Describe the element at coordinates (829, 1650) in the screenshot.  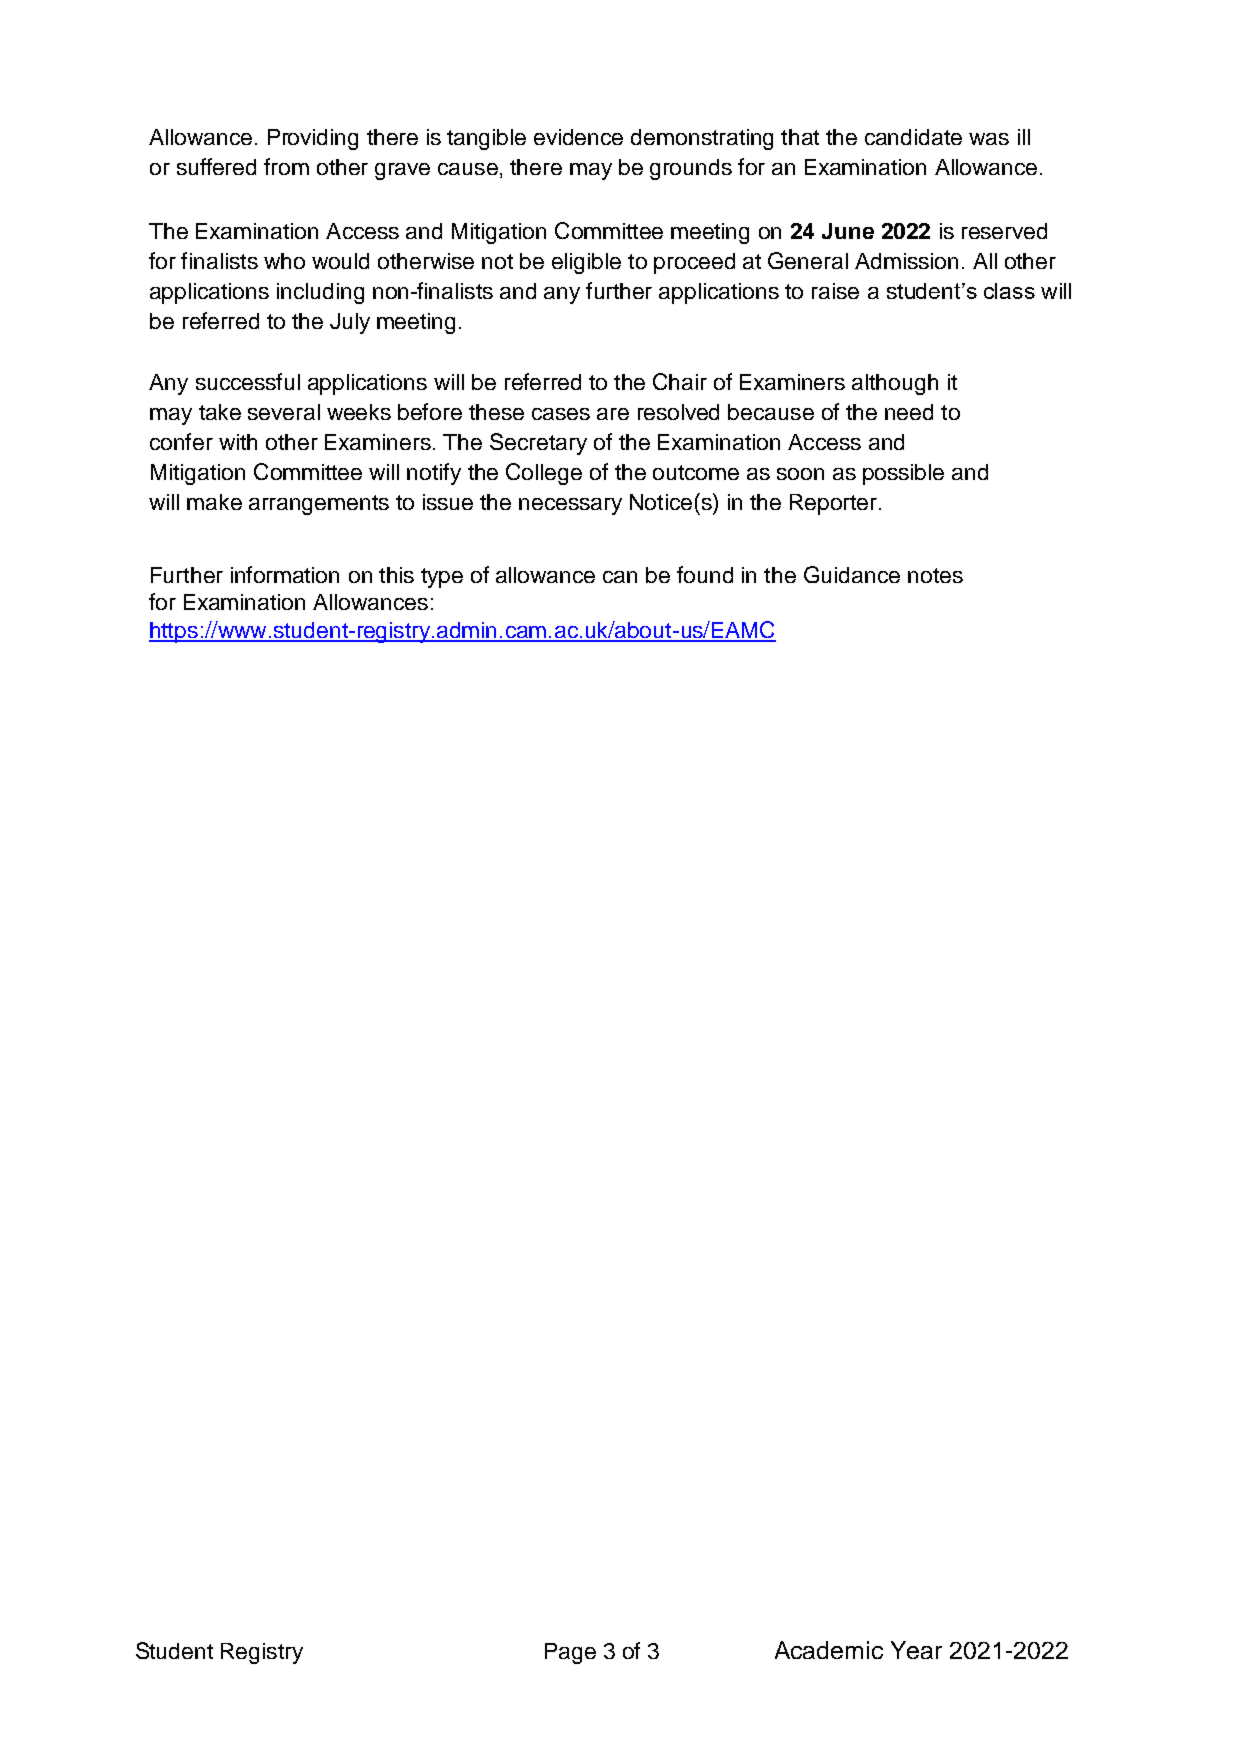
I see `Academic` at that location.
